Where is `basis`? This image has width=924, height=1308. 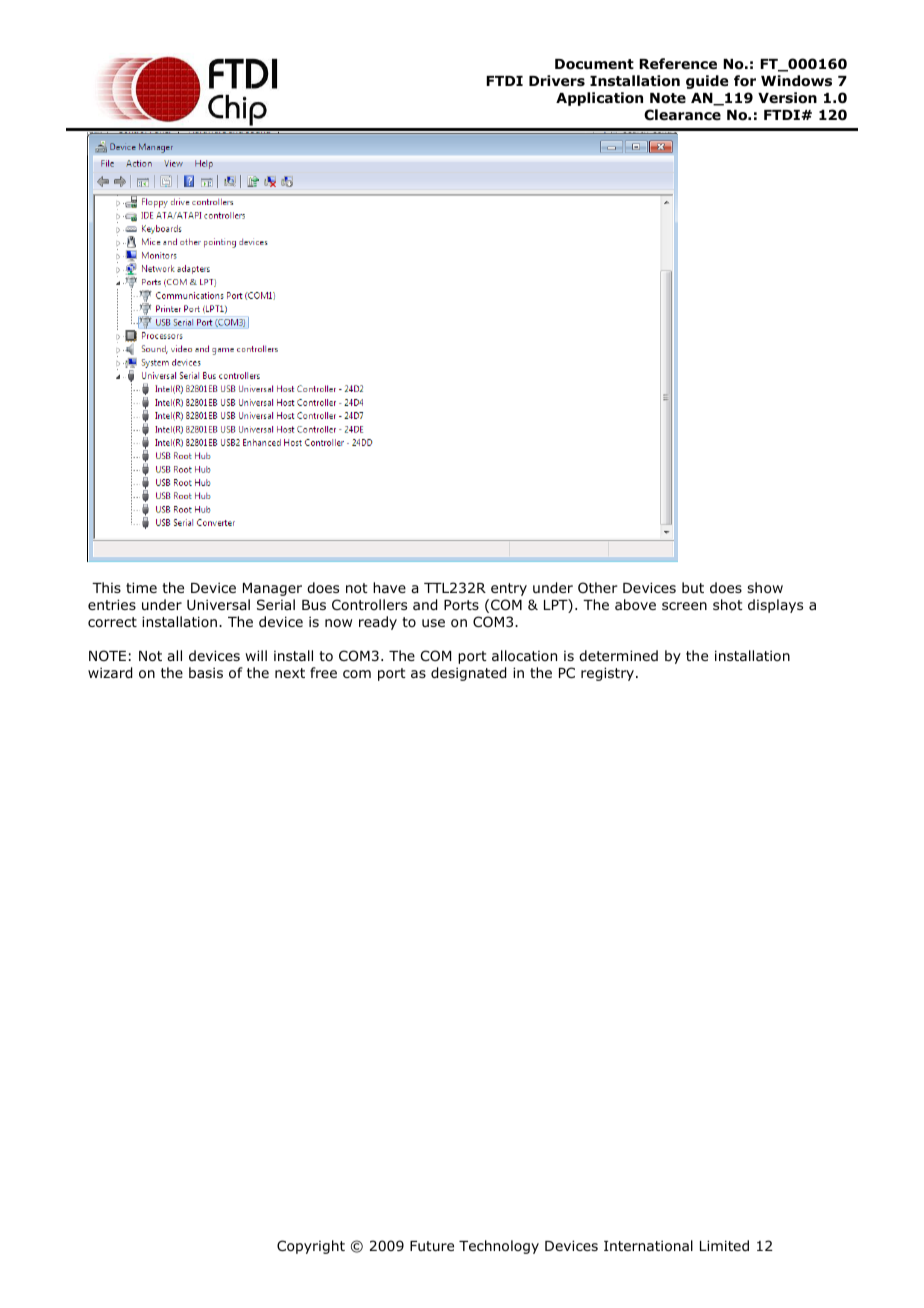 basis is located at coordinates (206, 672).
